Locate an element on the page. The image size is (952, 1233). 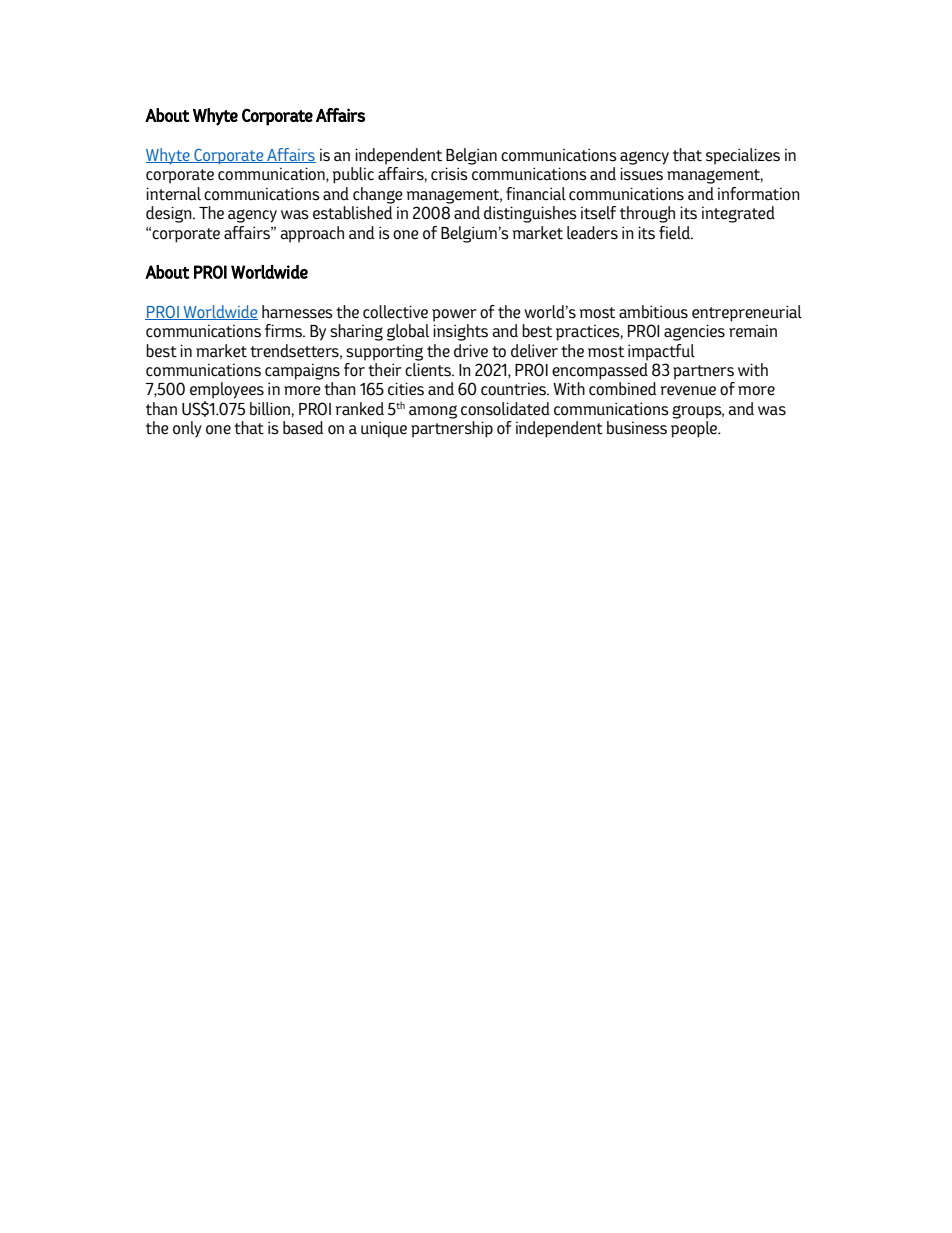
approach is located at coordinates (312, 234).
